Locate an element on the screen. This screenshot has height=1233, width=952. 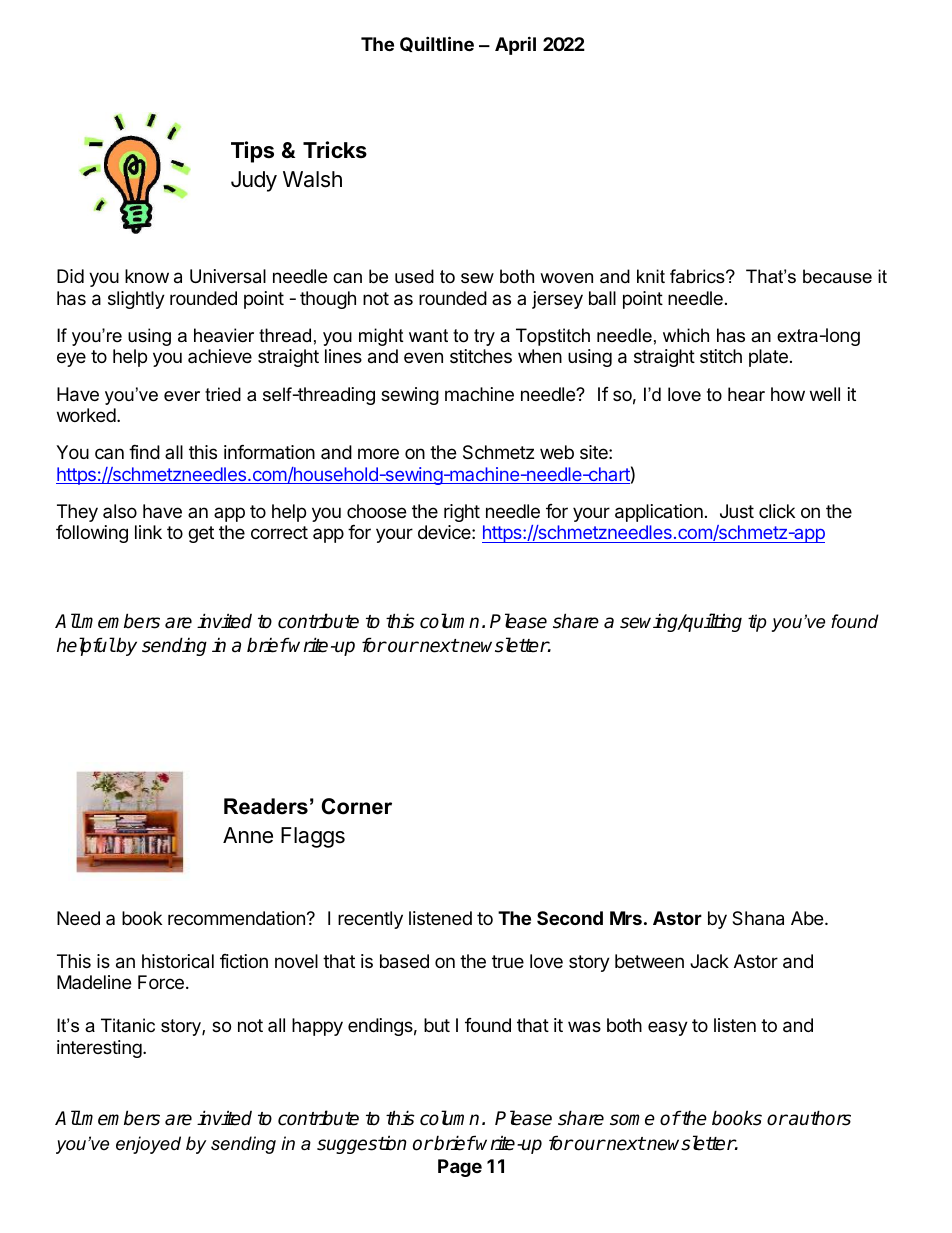
Tips is located at coordinates (252, 152).
